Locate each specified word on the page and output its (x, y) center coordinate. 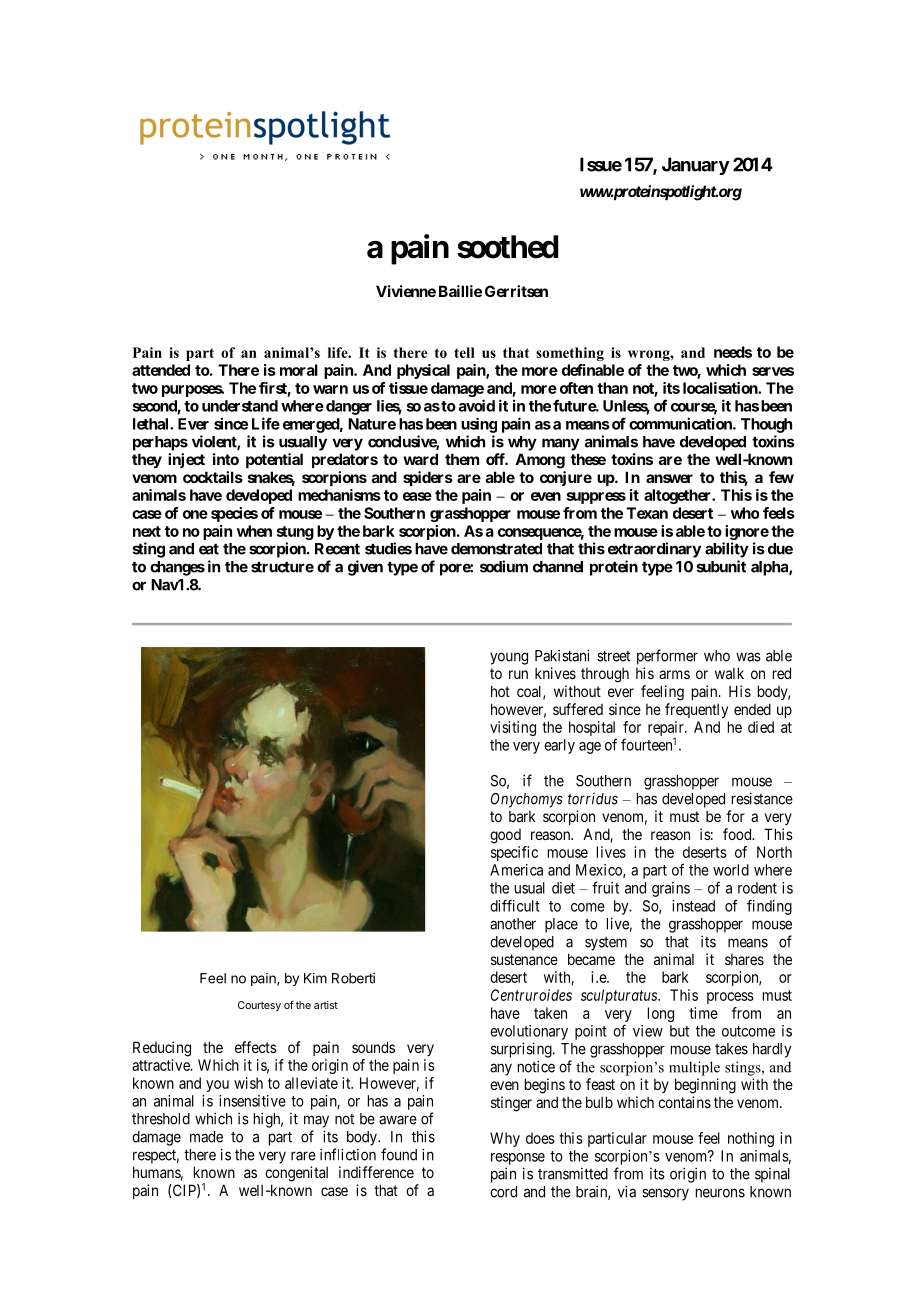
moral (299, 370)
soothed (507, 247)
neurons (720, 1193)
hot (500, 691)
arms (674, 674)
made (206, 1137)
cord (503, 1192)
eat (209, 549)
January (696, 166)
